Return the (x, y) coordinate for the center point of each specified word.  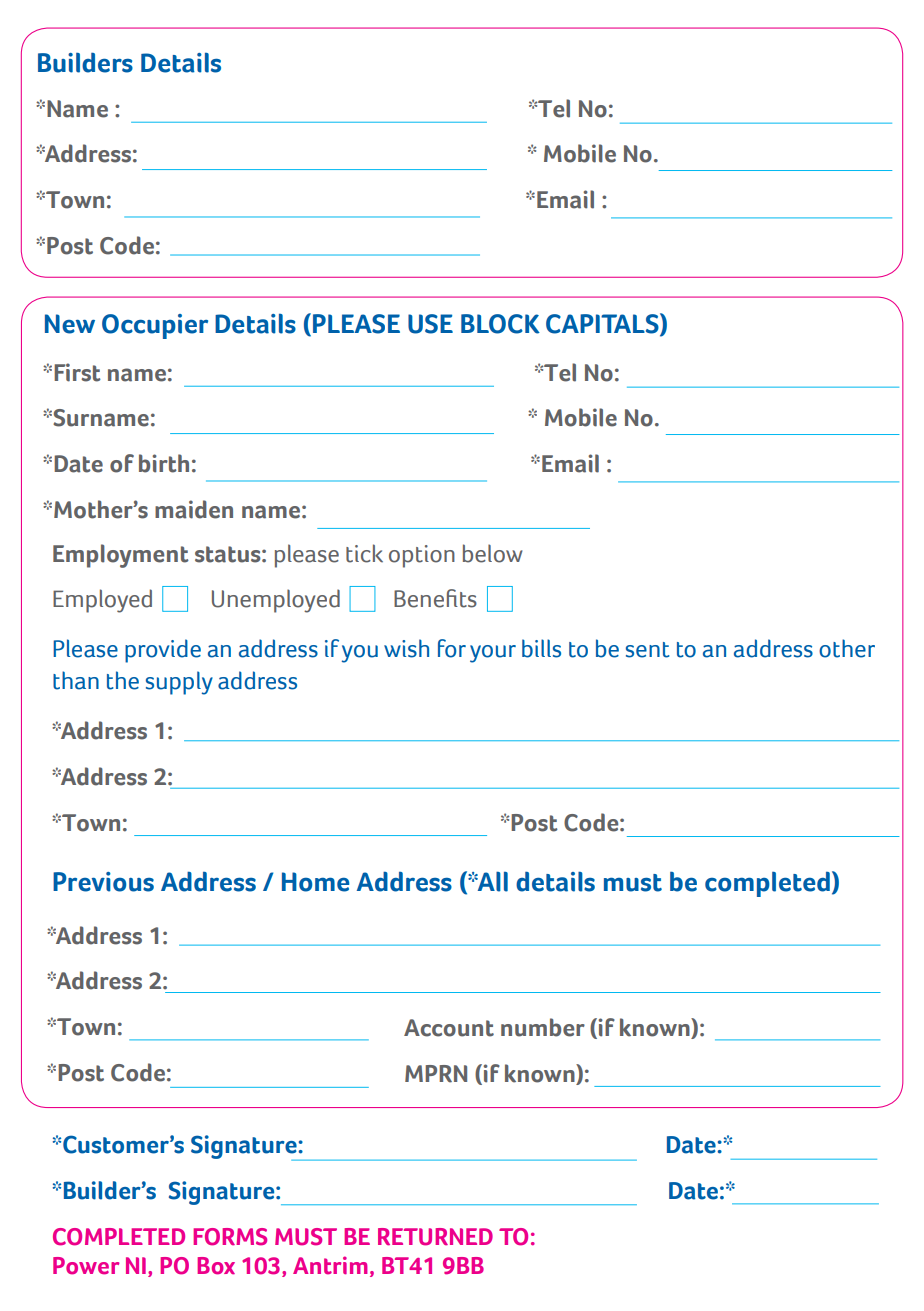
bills (541, 648)
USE (430, 324)
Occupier (155, 326)
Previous (103, 882)
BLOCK (500, 324)
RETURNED (435, 1237)
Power (86, 1266)
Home (316, 882)
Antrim (330, 1265)
